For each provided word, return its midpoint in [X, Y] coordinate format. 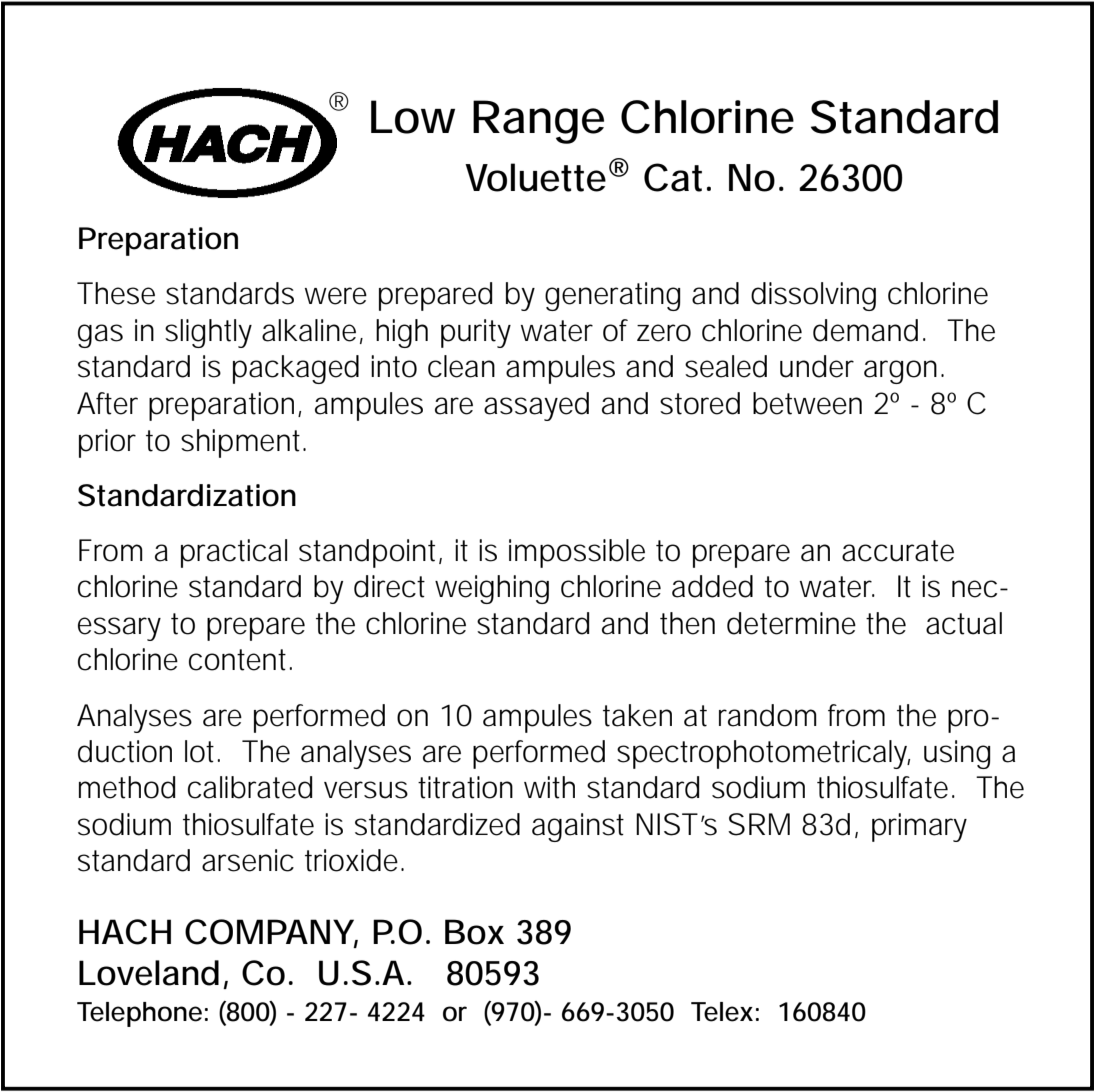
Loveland [149, 973]
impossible [577, 553]
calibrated [250, 787]
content [240, 660]
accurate [898, 551]
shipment [243, 443]
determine [791, 623]
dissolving [813, 296]
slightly [208, 333]
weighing [492, 589]
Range [538, 122]
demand [865, 330]
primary [919, 827]
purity [476, 333]
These [116, 293]
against [578, 827]
